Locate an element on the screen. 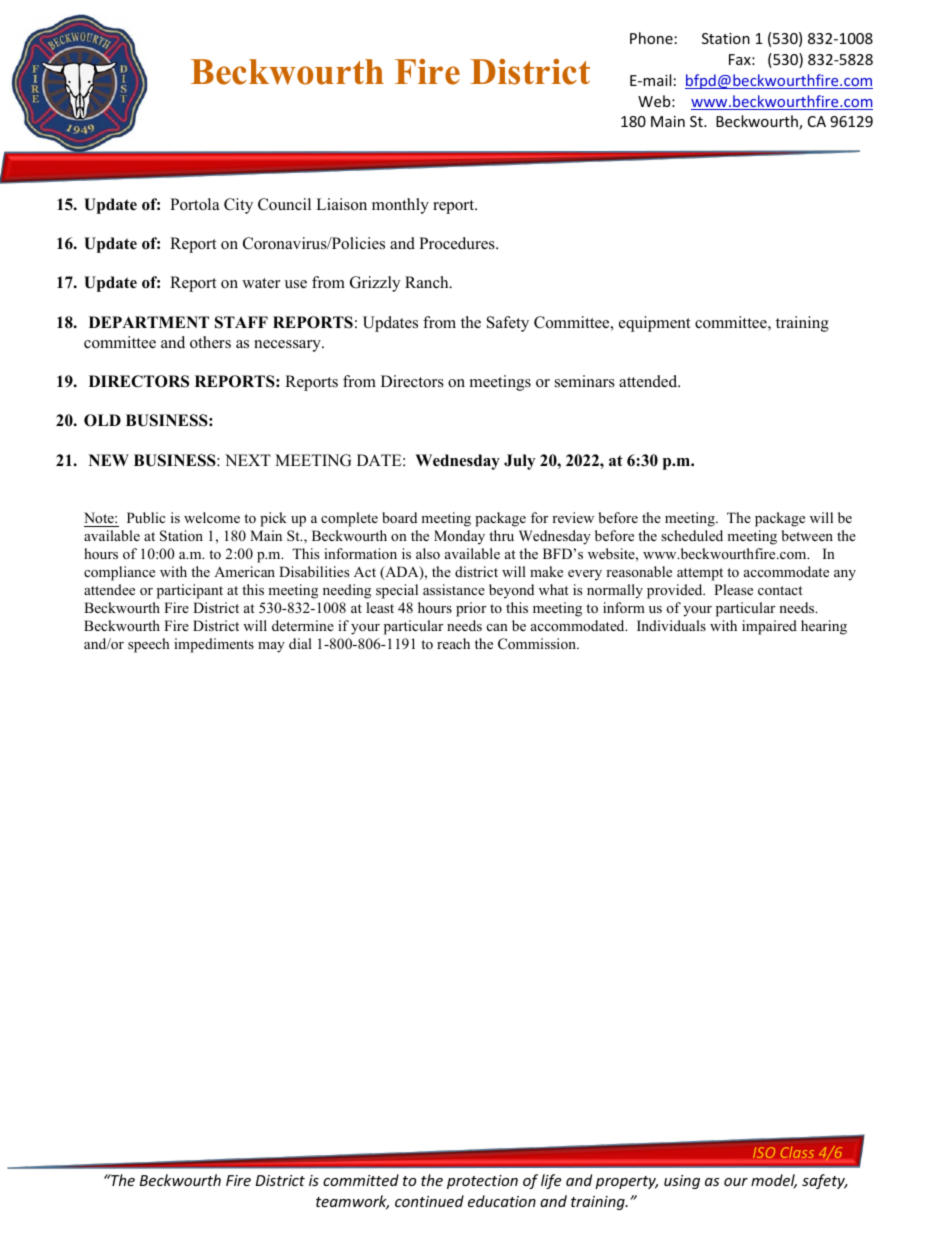 The height and width of the screenshot is (1233, 952). NEXT is located at coordinates (248, 460).
